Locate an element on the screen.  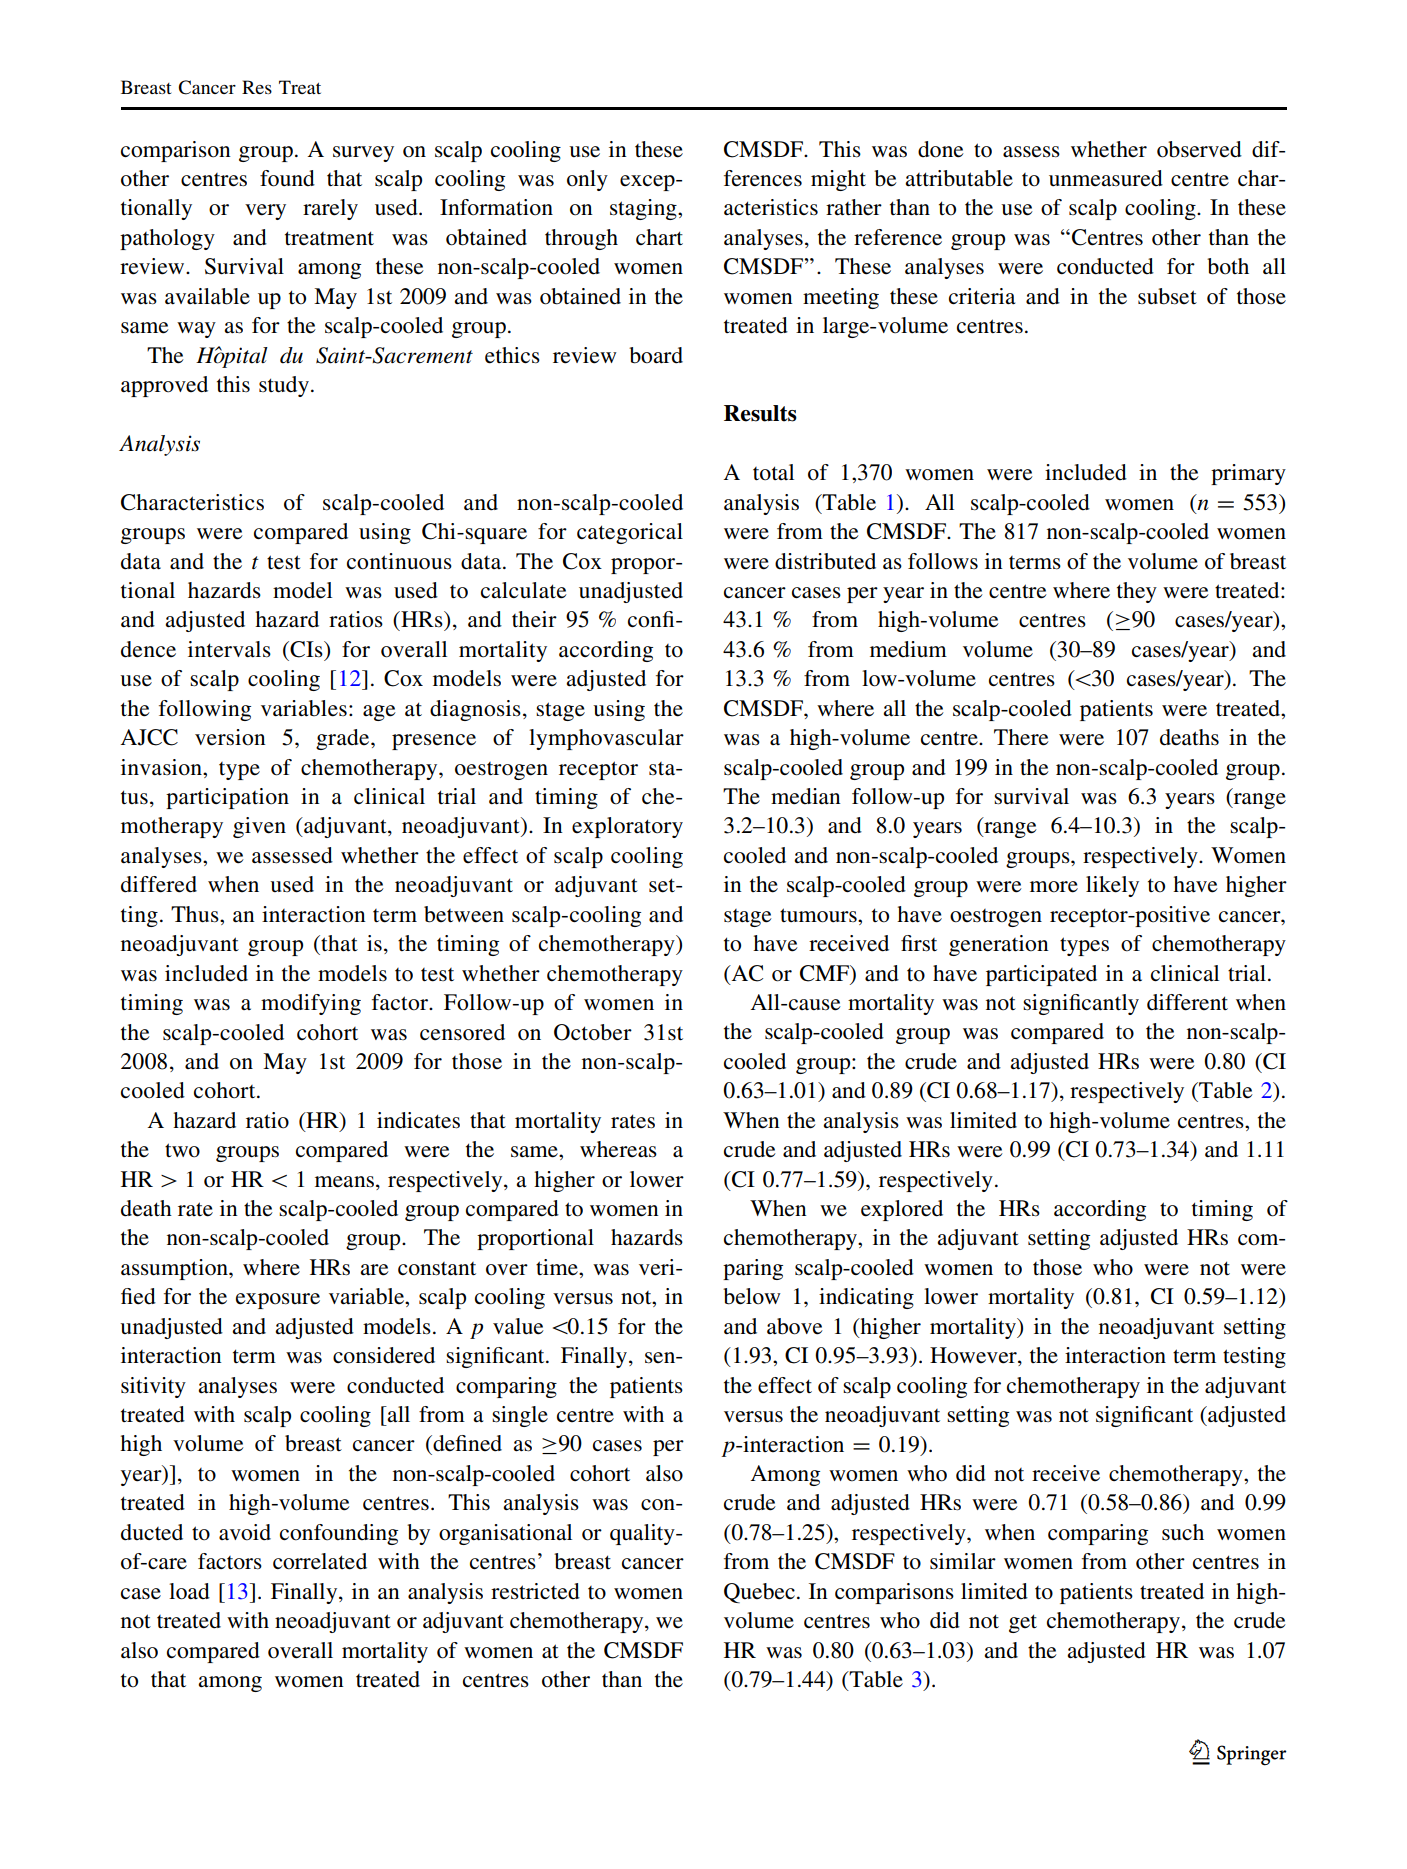
exploratory is located at coordinates (627, 827).
